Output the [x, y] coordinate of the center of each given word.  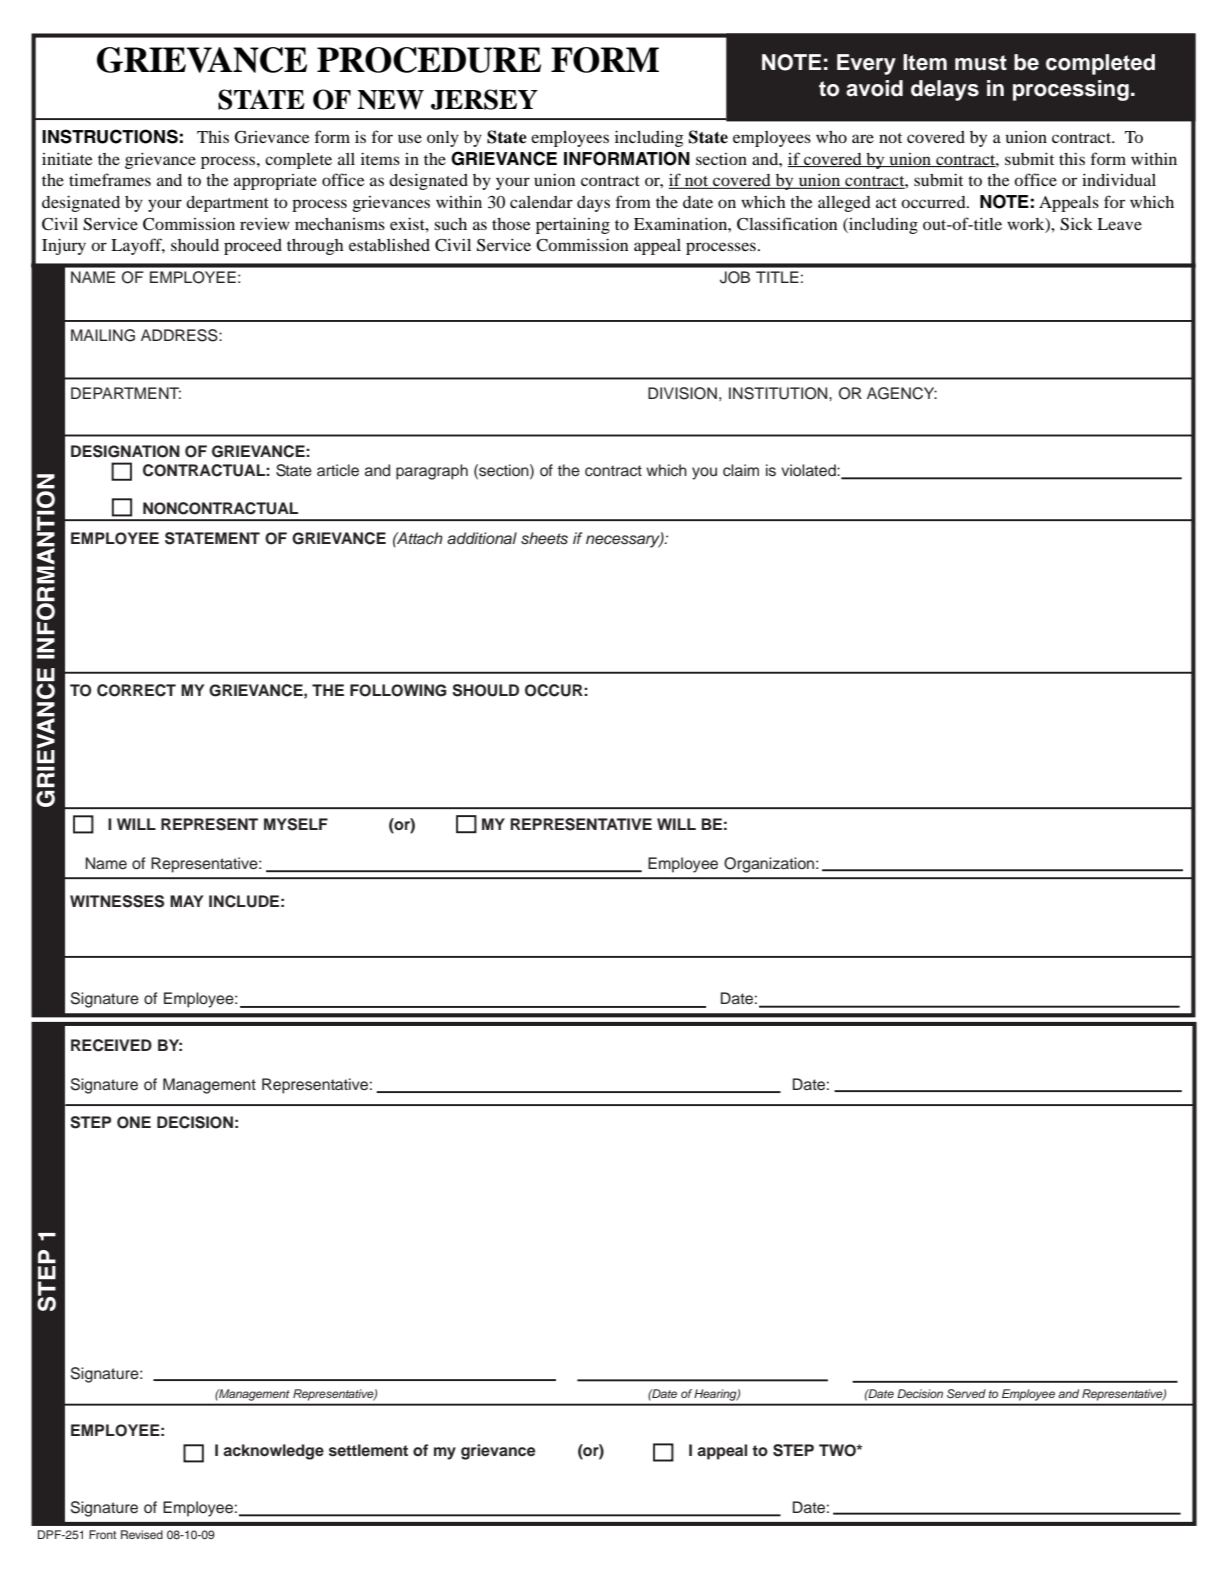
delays [945, 90]
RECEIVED [111, 1045]
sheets [544, 538]
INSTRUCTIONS [110, 136]
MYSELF [296, 824]
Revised [142, 1534]
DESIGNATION [125, 451]
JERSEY [484, 99]
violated [809, 470]
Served [966, 1394]
